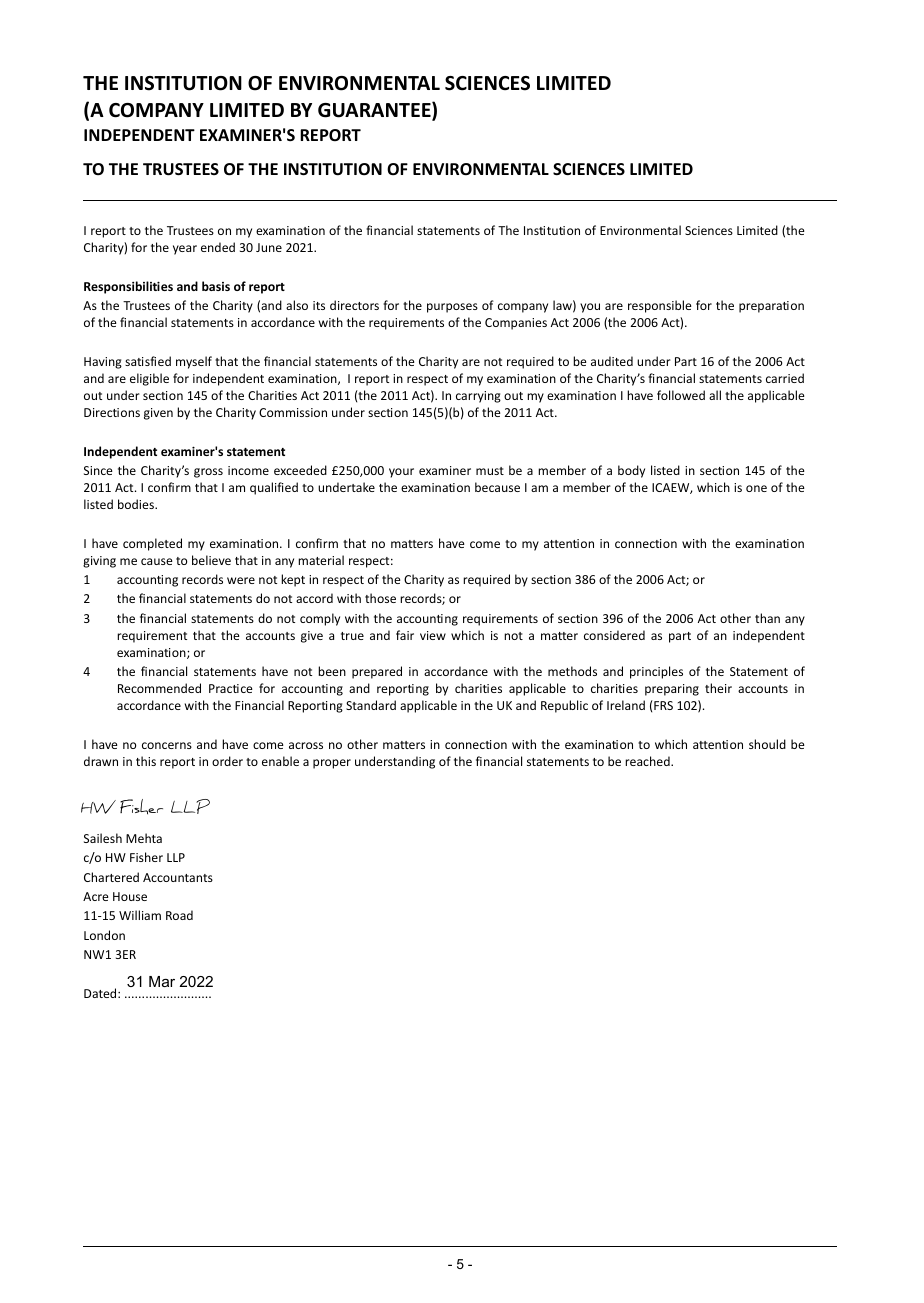 The height and width of the screenshot is (1303, 924). Describe the element at coordinates (162, 981) in the screenshot. I see `Mar` at that location.
